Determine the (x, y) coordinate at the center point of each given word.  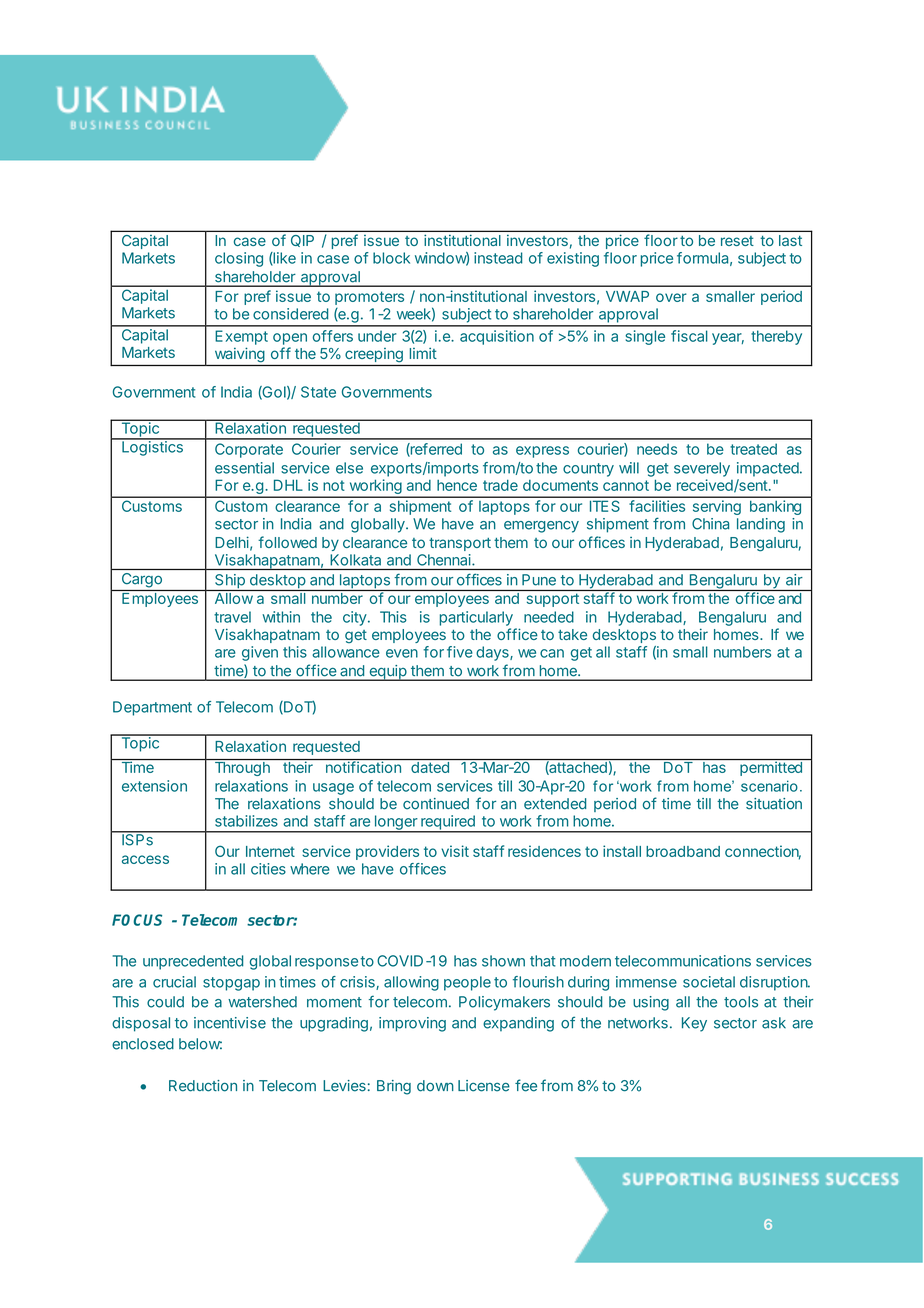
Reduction (203, 1086)
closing (239, 259)
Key (694, 1024)
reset (737, 241)
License (484, 1086)
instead (498, 258)
